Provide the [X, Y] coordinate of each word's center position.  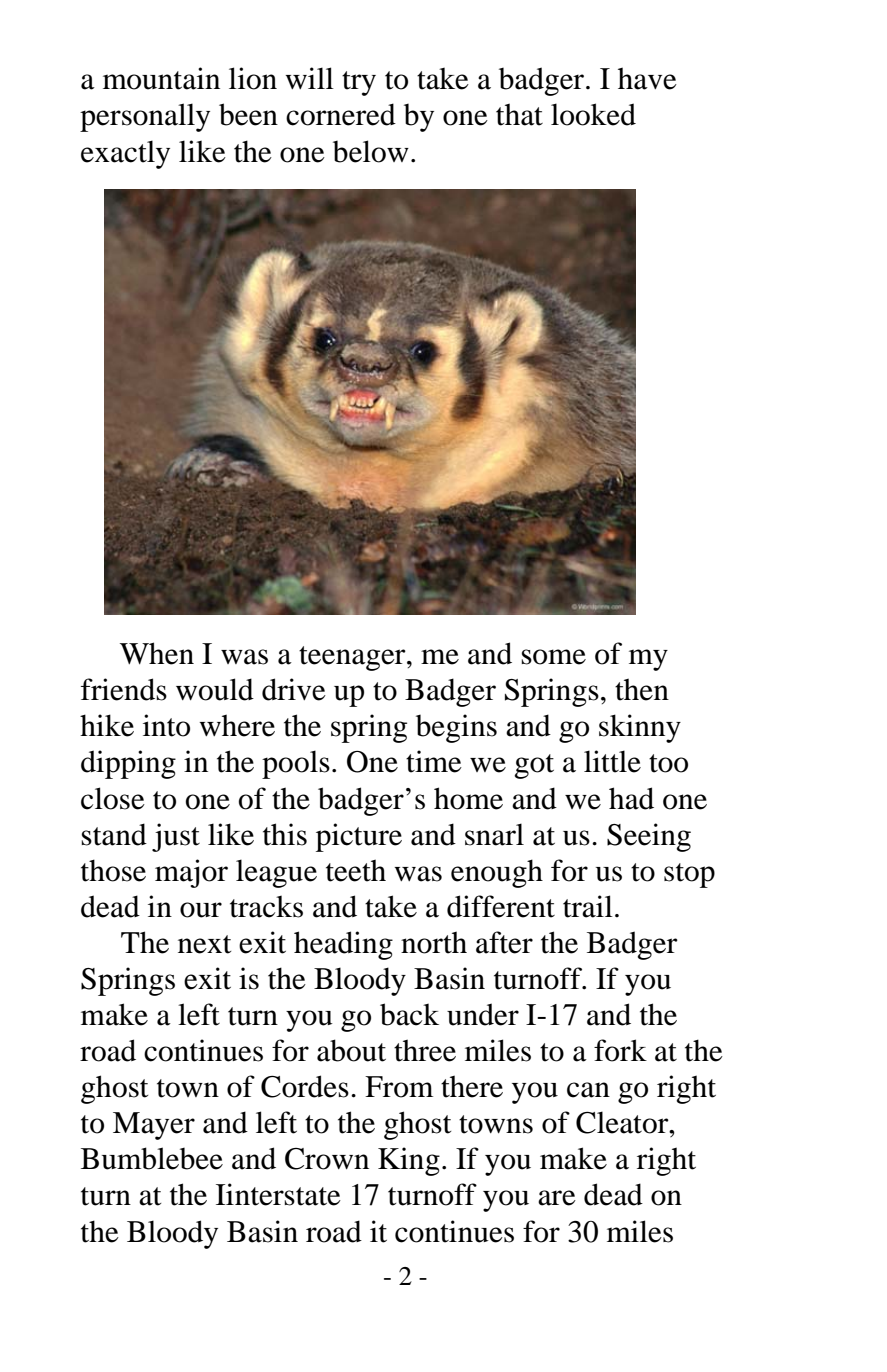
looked [593, 114]
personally [145, 117]
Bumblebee [152, 1158]
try [359, 83]
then [642, 689]
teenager [353, 658]
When [157, 653]
